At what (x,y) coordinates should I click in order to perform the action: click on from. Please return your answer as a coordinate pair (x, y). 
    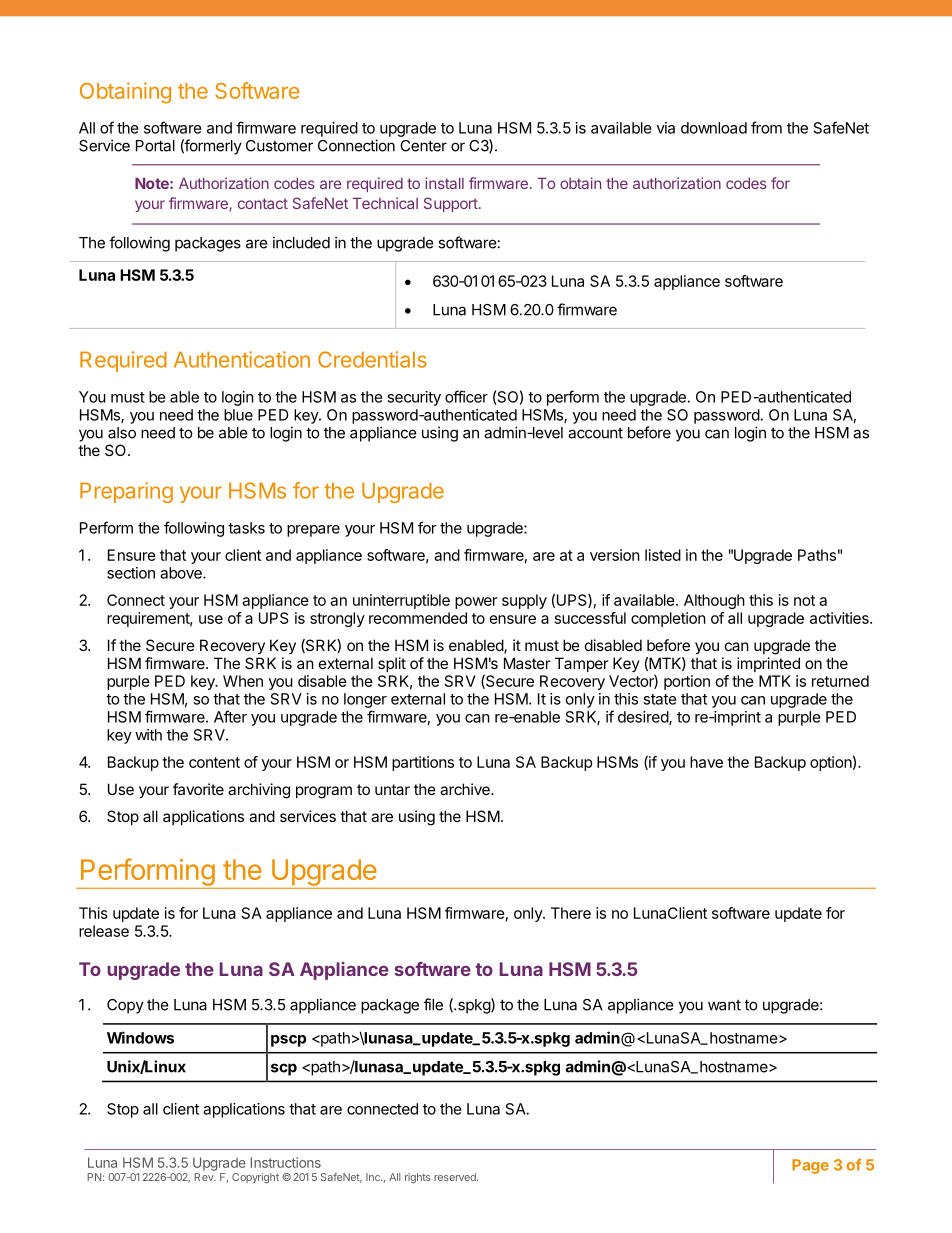
    Looking at the image, I should click on (766, 127).
